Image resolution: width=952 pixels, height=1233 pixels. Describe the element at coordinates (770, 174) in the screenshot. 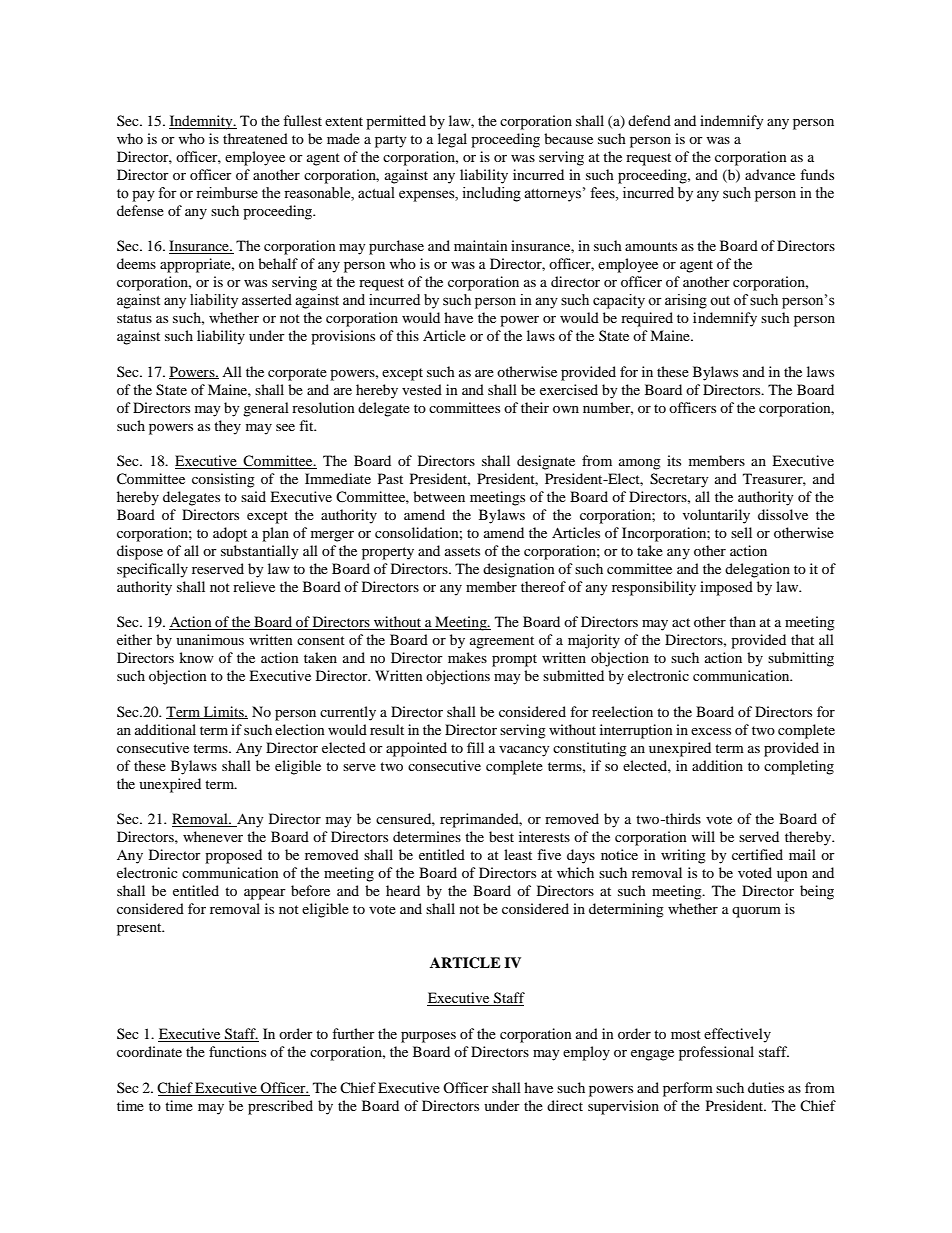

I see `advance` at that location.
